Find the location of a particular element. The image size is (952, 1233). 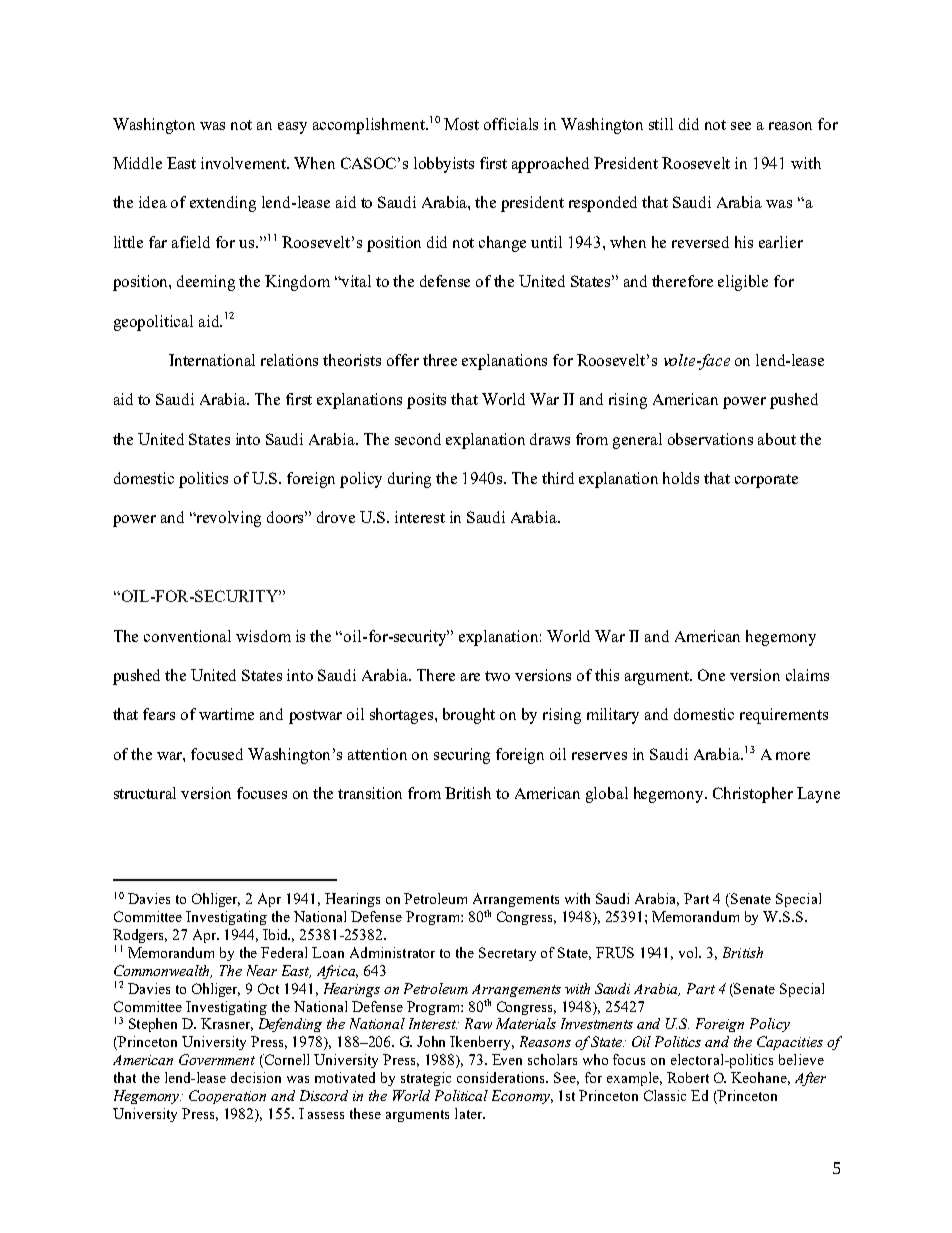

considerations is located at coordinates (502, 1077).
